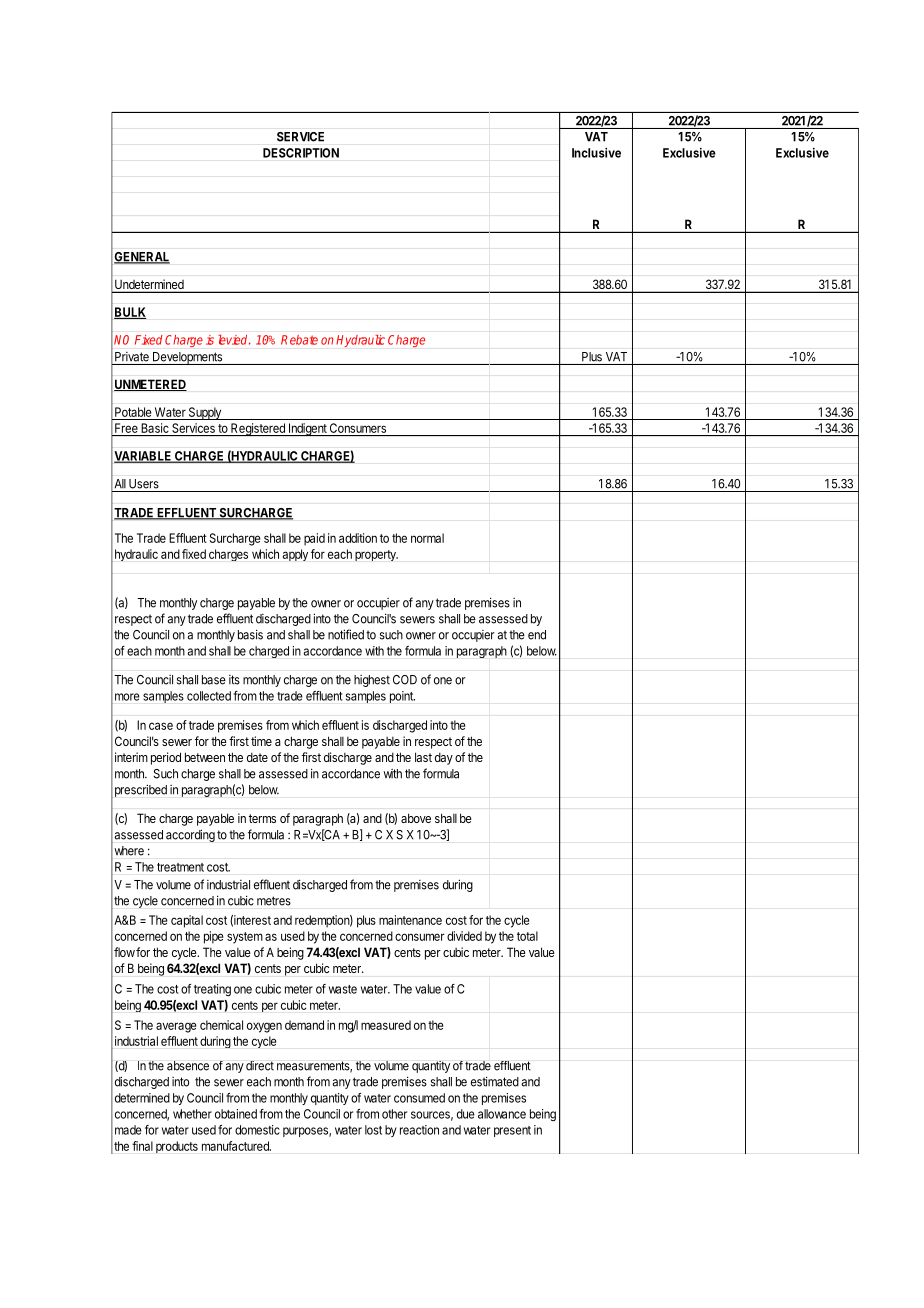 The image size is (924, 1308). Describe the element at coordinates (180, 867) in the screenshot. I see `treatment` at that location.
